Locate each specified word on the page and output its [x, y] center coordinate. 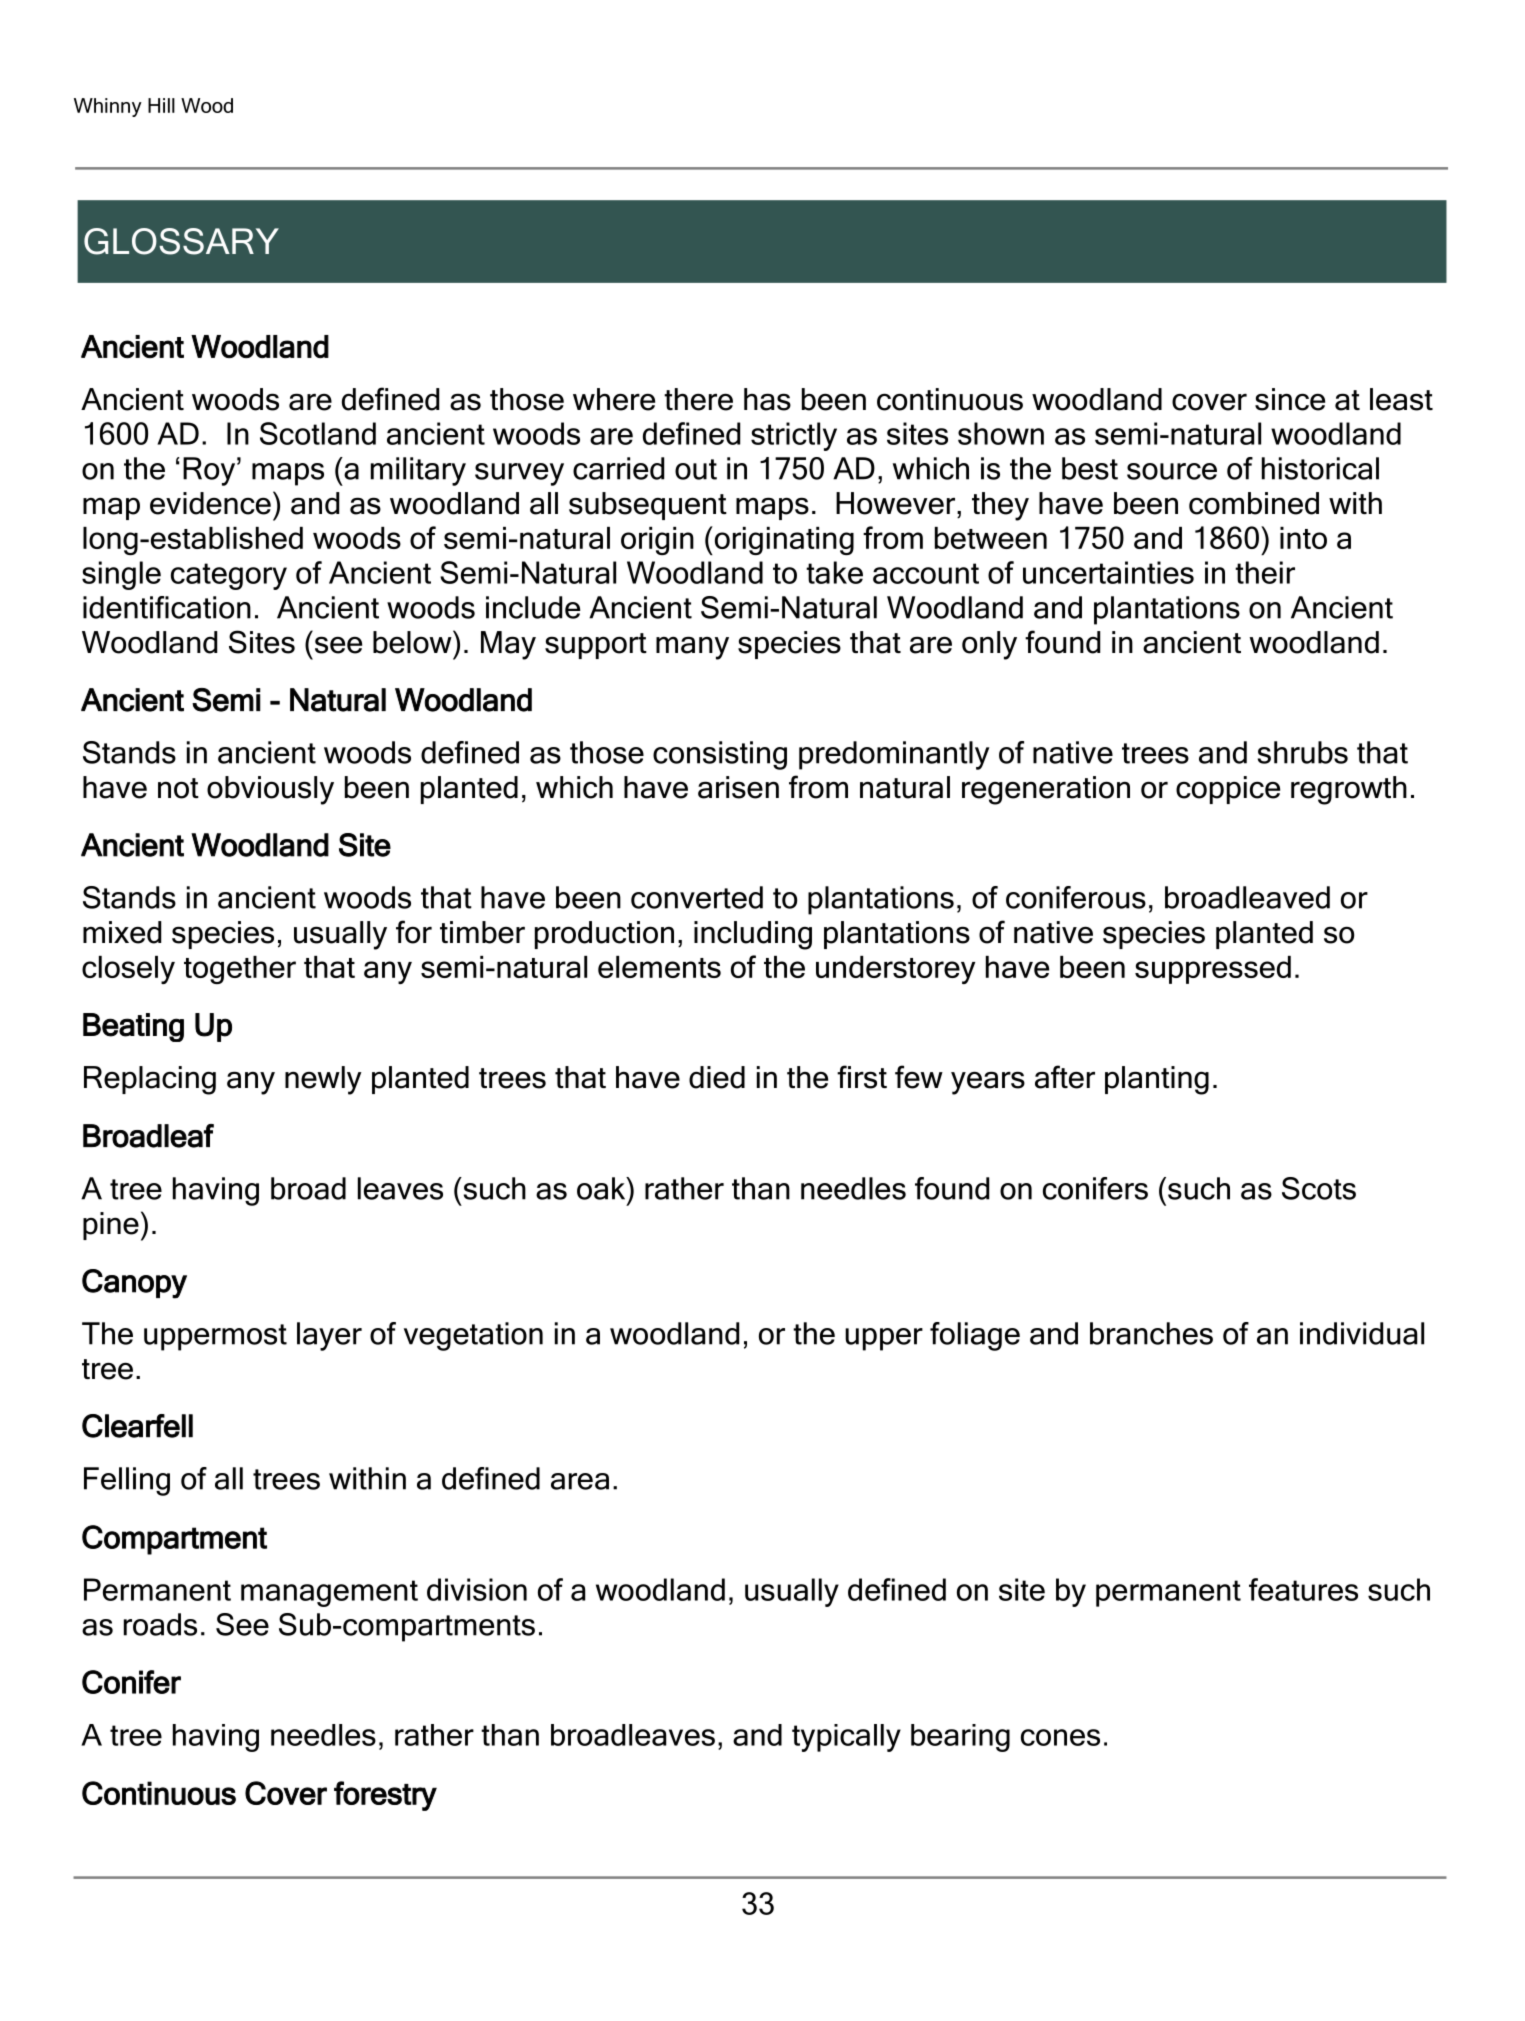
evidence [210, 503]
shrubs [1303, 752]
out [696, 469]
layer [329, 1336]
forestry [385, 1796]
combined [1254, 503]
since [1290, 399]
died [717, 1077]
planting [1157, 1080]
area [580, 1481]
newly [323, 1080]
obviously [270, 790]
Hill [161, 105]
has [767, 399]
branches [1151, 1333]
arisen [738, 787]
